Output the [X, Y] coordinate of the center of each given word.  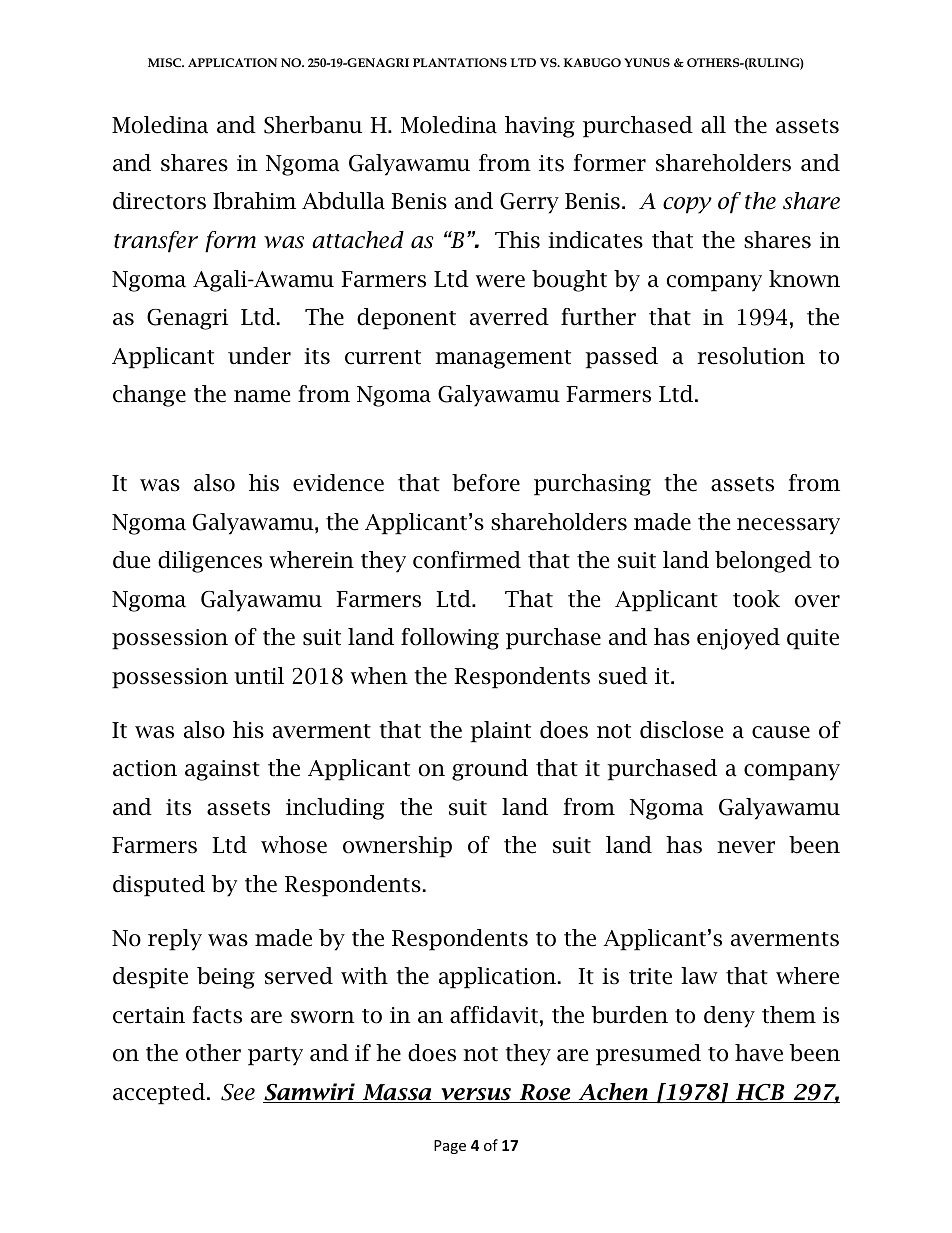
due [131, 560]
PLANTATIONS [460, 62]
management [503, 359]
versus [476, 1095]
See [238, 1092]
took [756, 599]
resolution [751, 356]
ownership [397, 847]
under [259, 356]
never [746, 847]
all [713, 125]
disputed [159, 886]
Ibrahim [254, 201]
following [450, 639]
